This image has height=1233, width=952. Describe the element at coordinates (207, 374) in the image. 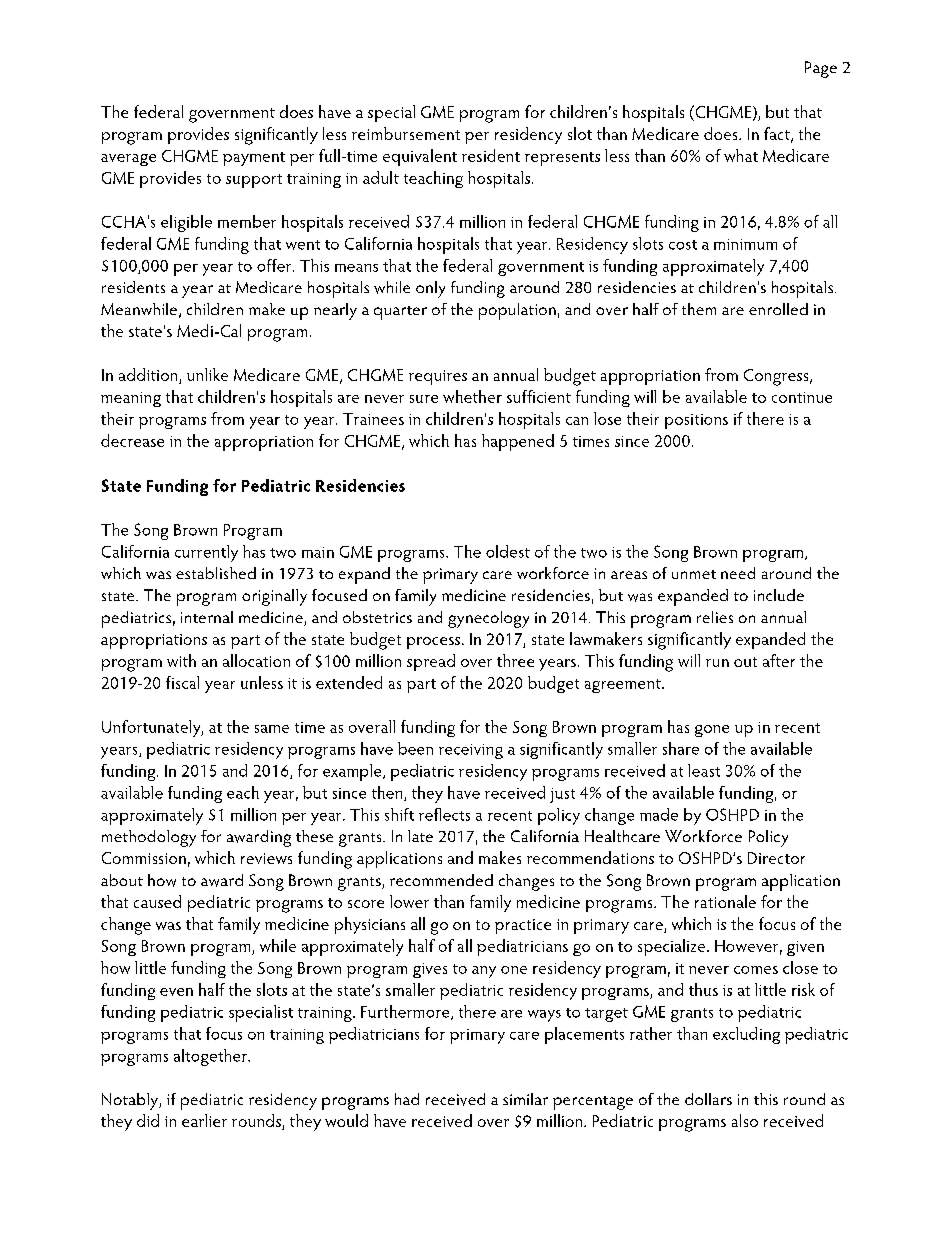

I see `unlike` at that location.
